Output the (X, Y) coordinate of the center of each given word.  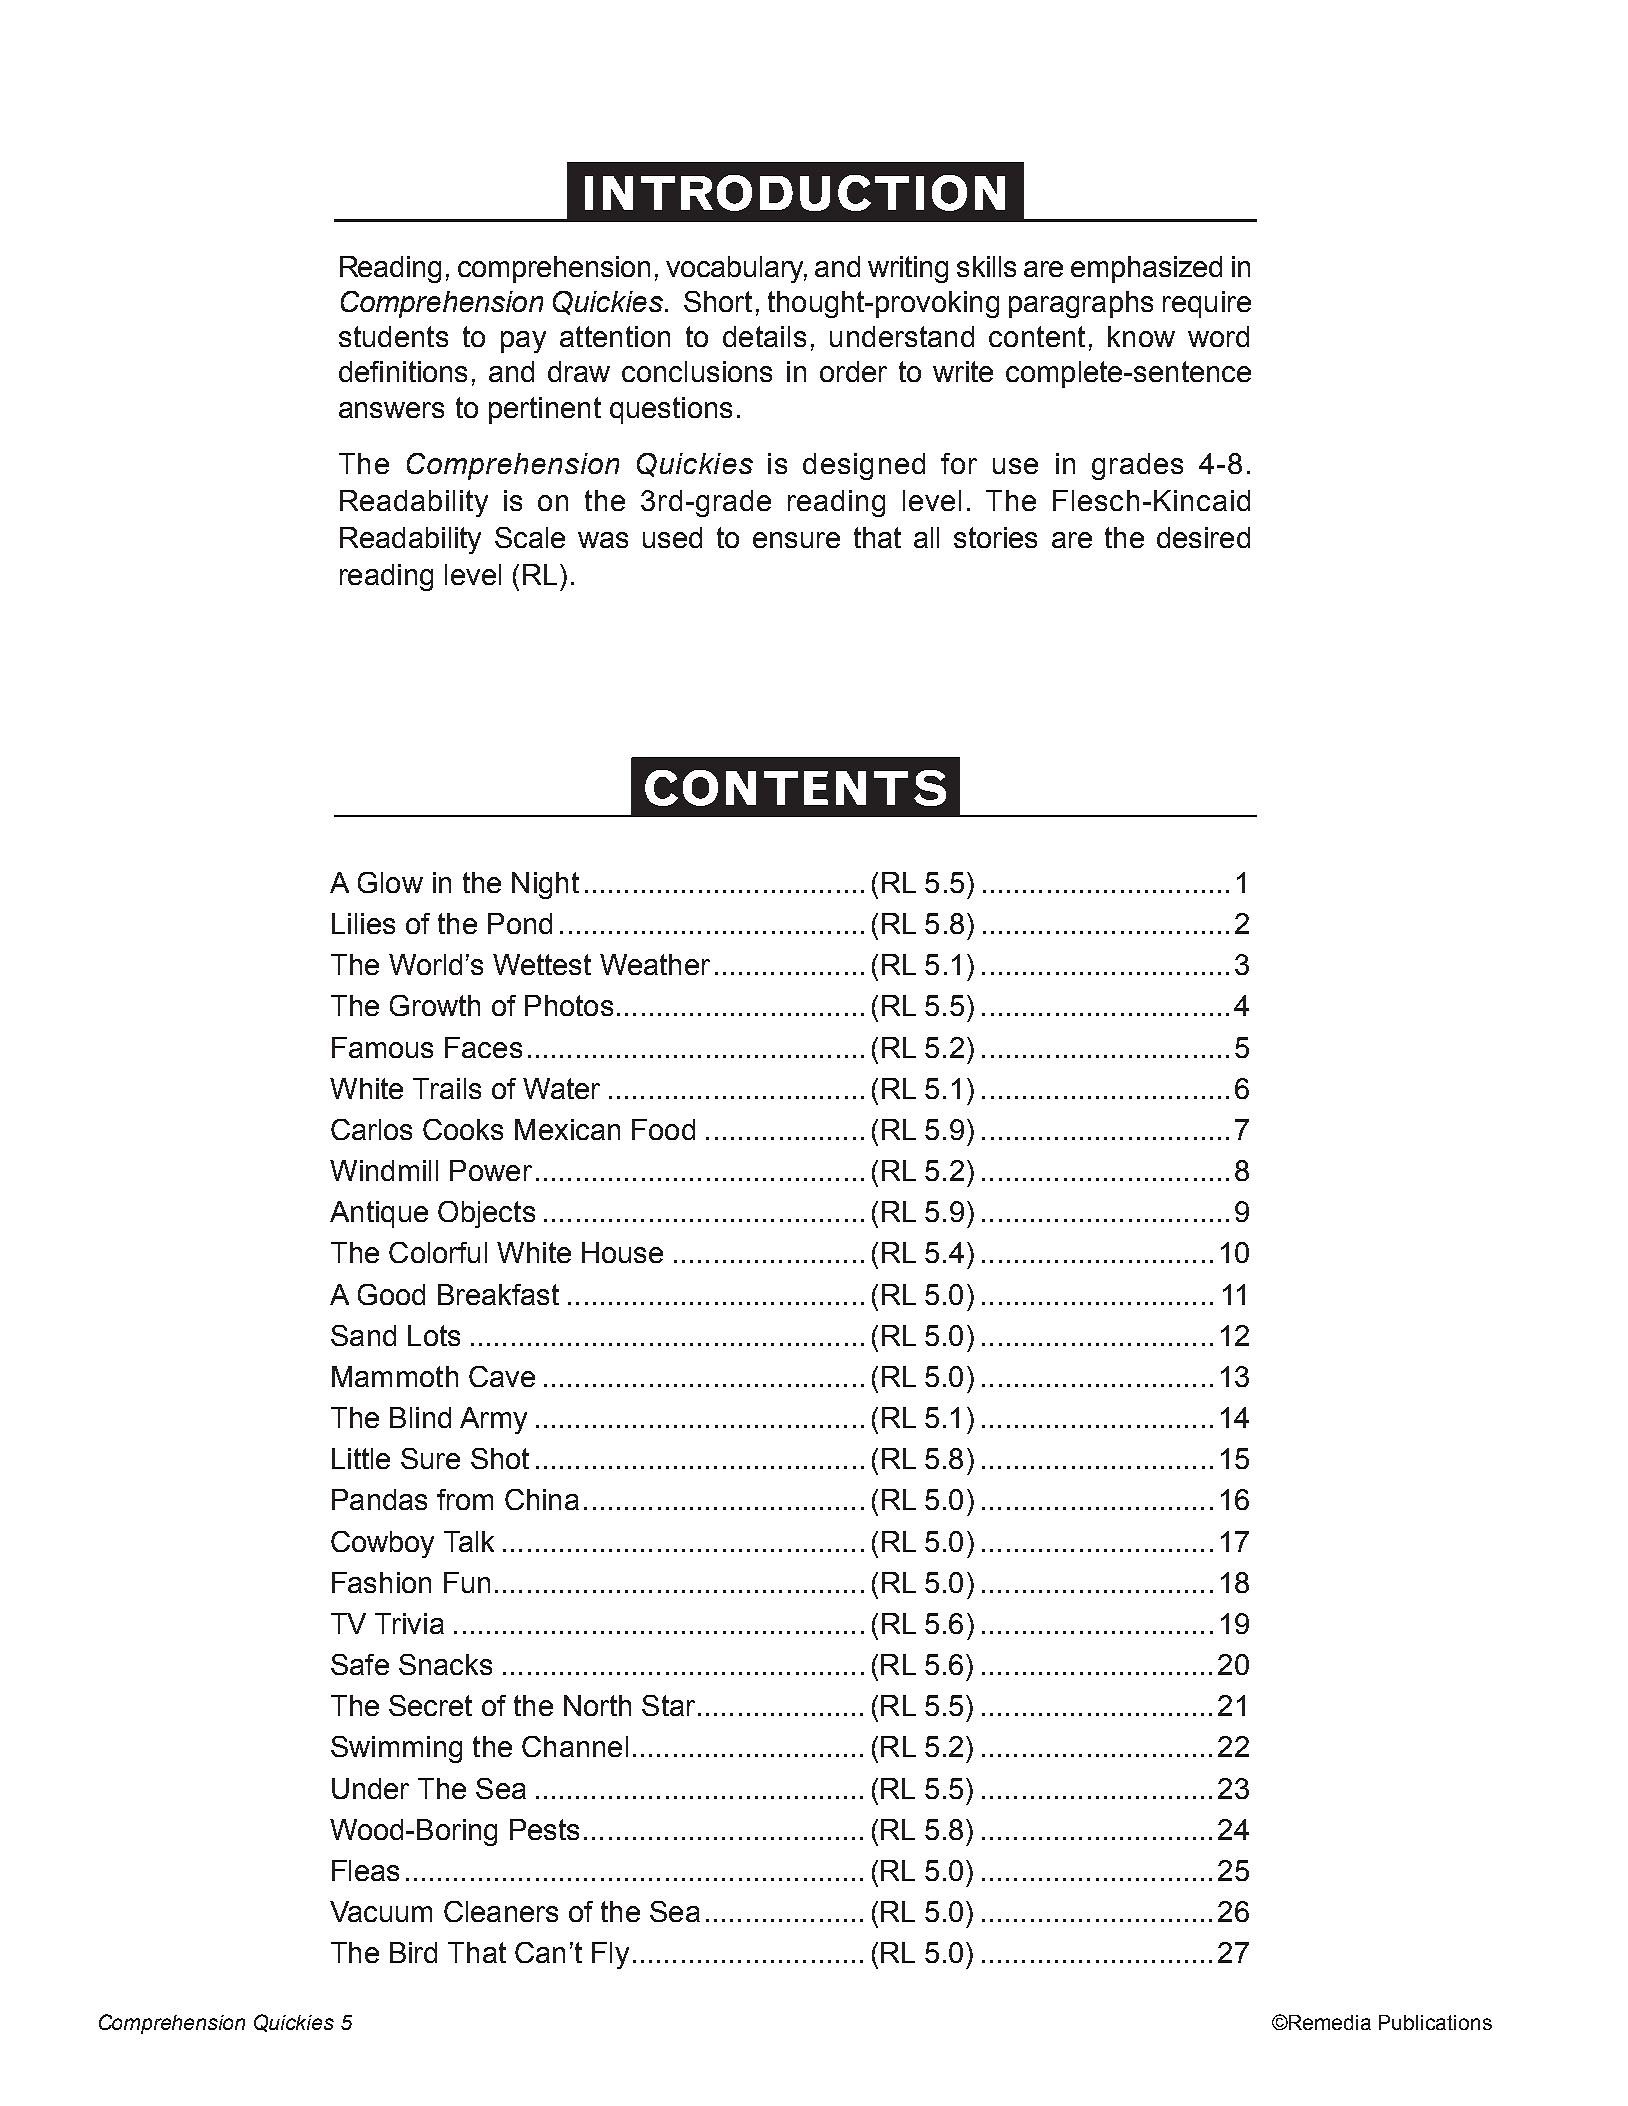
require (1207, 304)
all (926, 537)
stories (995, 537)
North (597, 1705)
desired (1203, 537)
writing (908, 269)
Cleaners (501, 1911)
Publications (1435, 2022)
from (465, 1499)
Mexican (567, 1129)
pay (523, 342)
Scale (530, 537)
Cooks (463, 1129)
